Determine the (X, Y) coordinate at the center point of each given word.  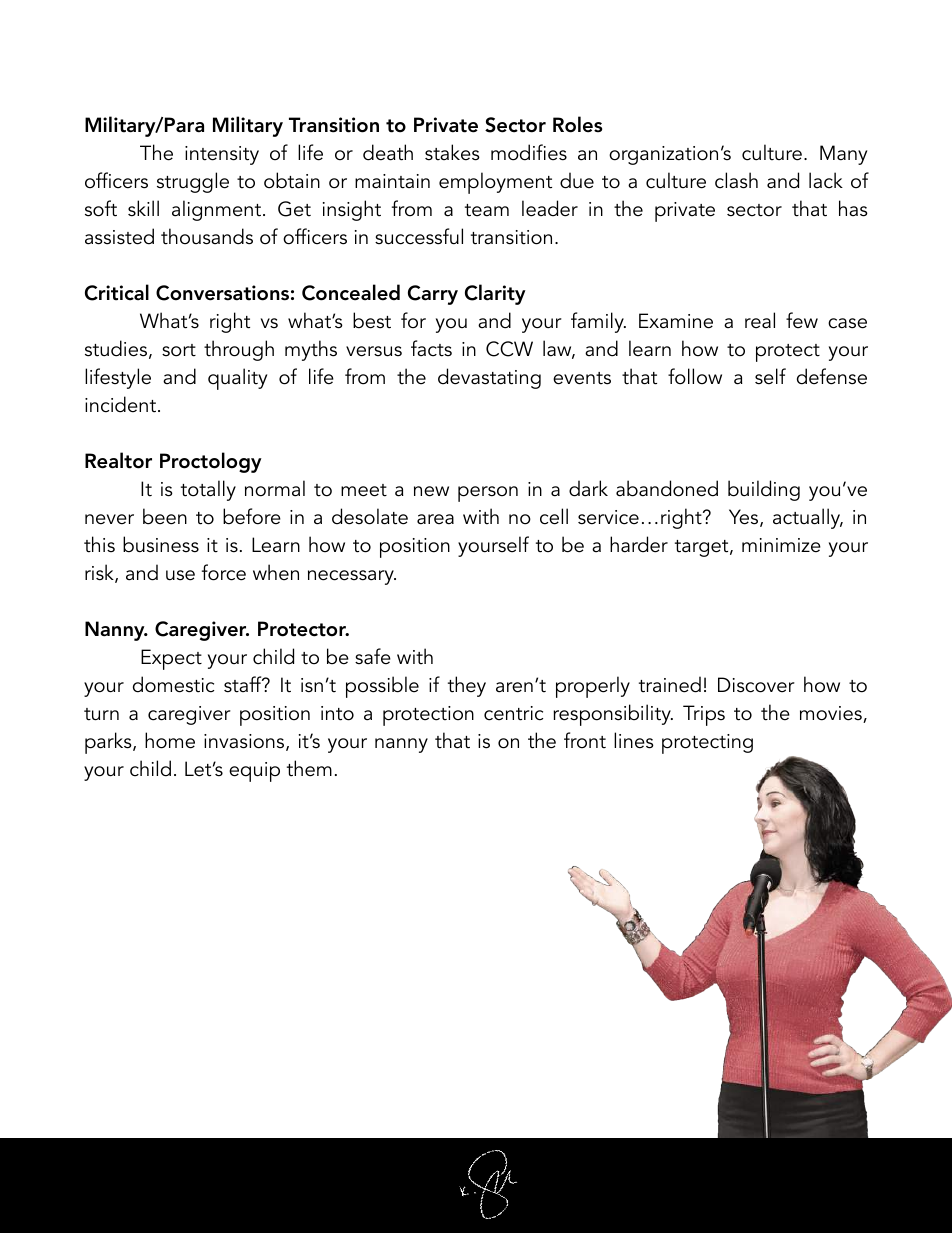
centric (513, 713)
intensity (222, 155)
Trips (704, 715)
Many (843, 155)
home (170, 740)
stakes (452, 152)
